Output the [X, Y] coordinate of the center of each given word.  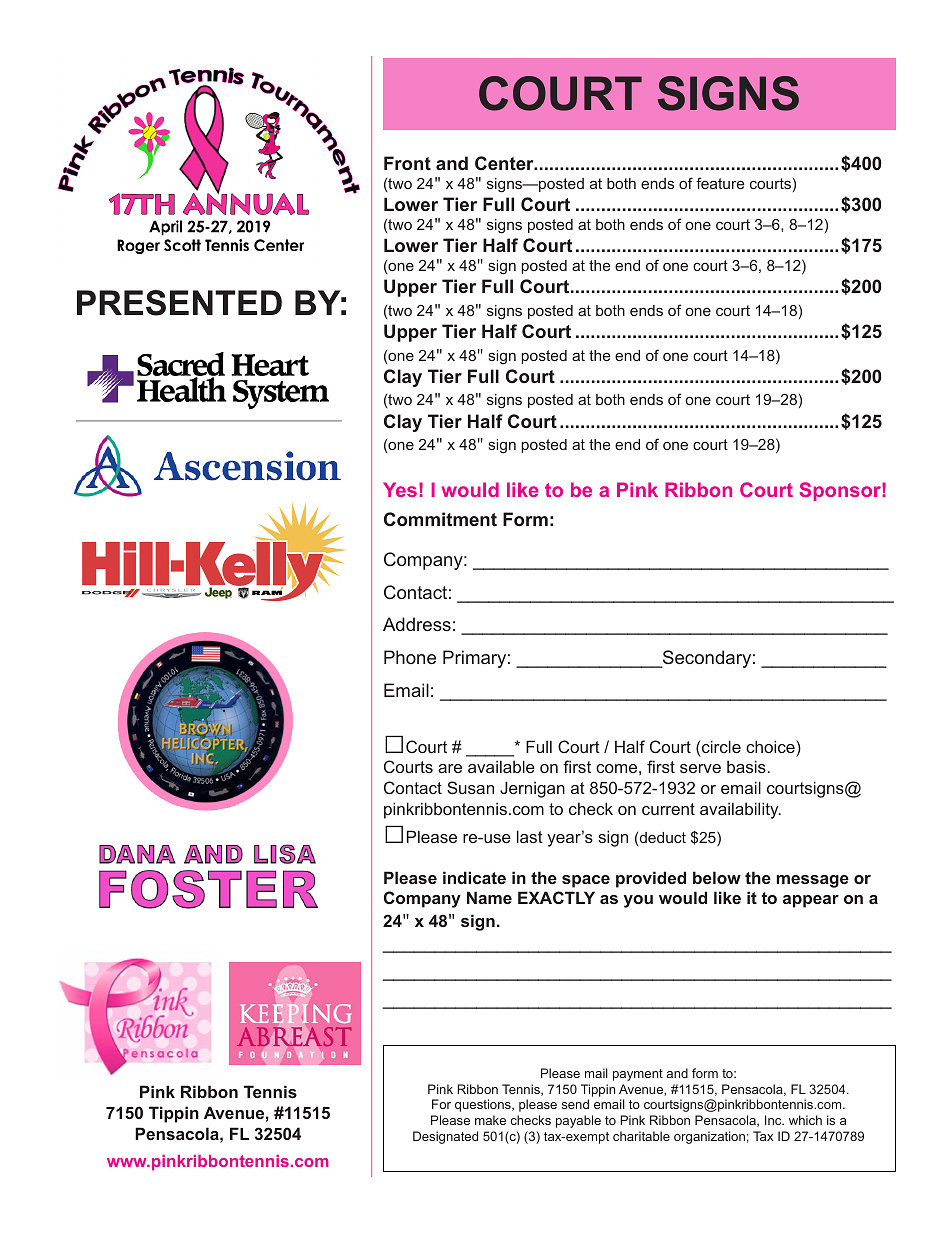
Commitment [440, 519]
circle [721, 746]
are [450, 768]
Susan [470, 787]
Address [417, 624]
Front [407, 163]
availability [740, 810]
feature [720, 183]
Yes [400, 489]
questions [484, 1105]
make [490, 1120]
